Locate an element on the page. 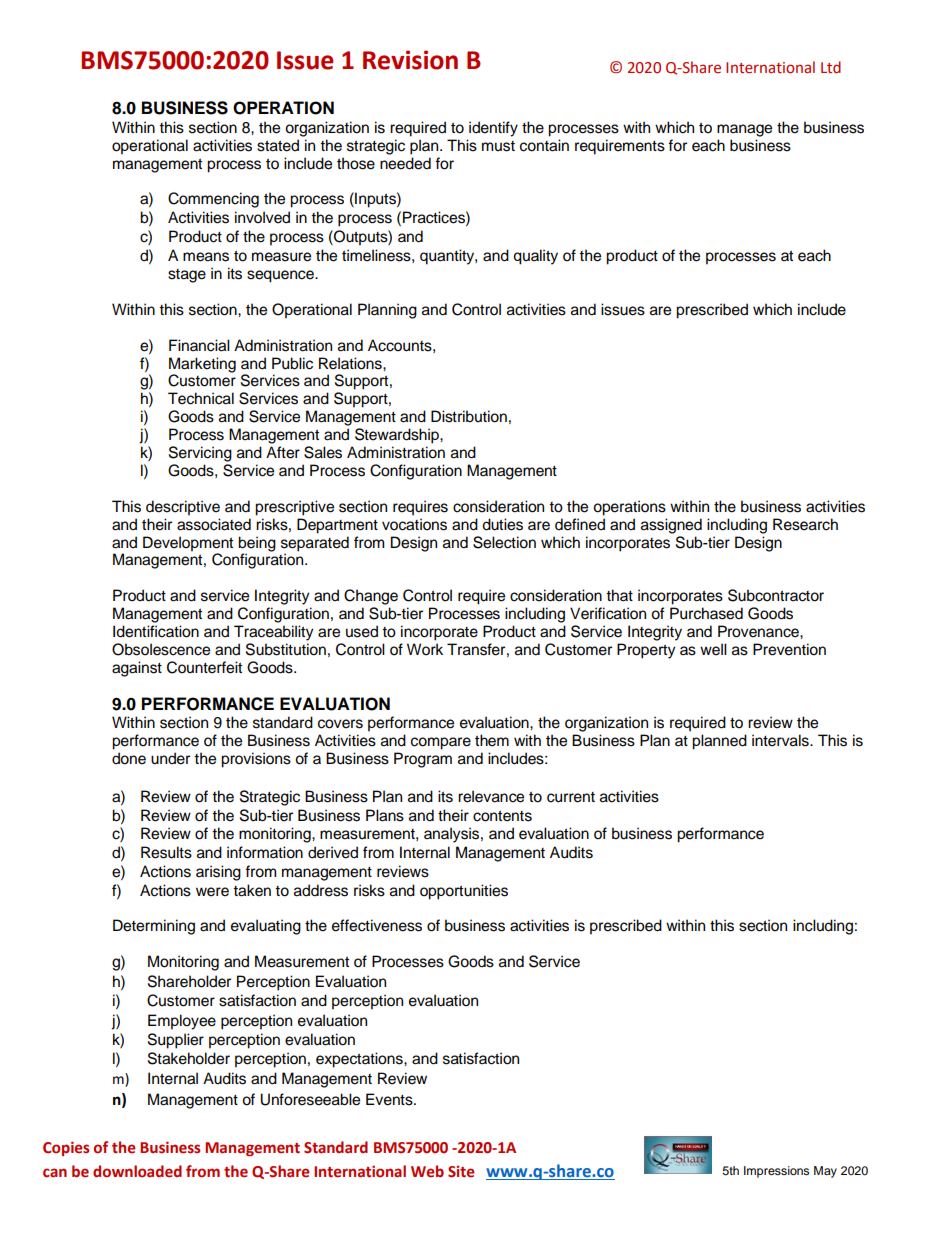  Work is located at coordinates (425, 649).
